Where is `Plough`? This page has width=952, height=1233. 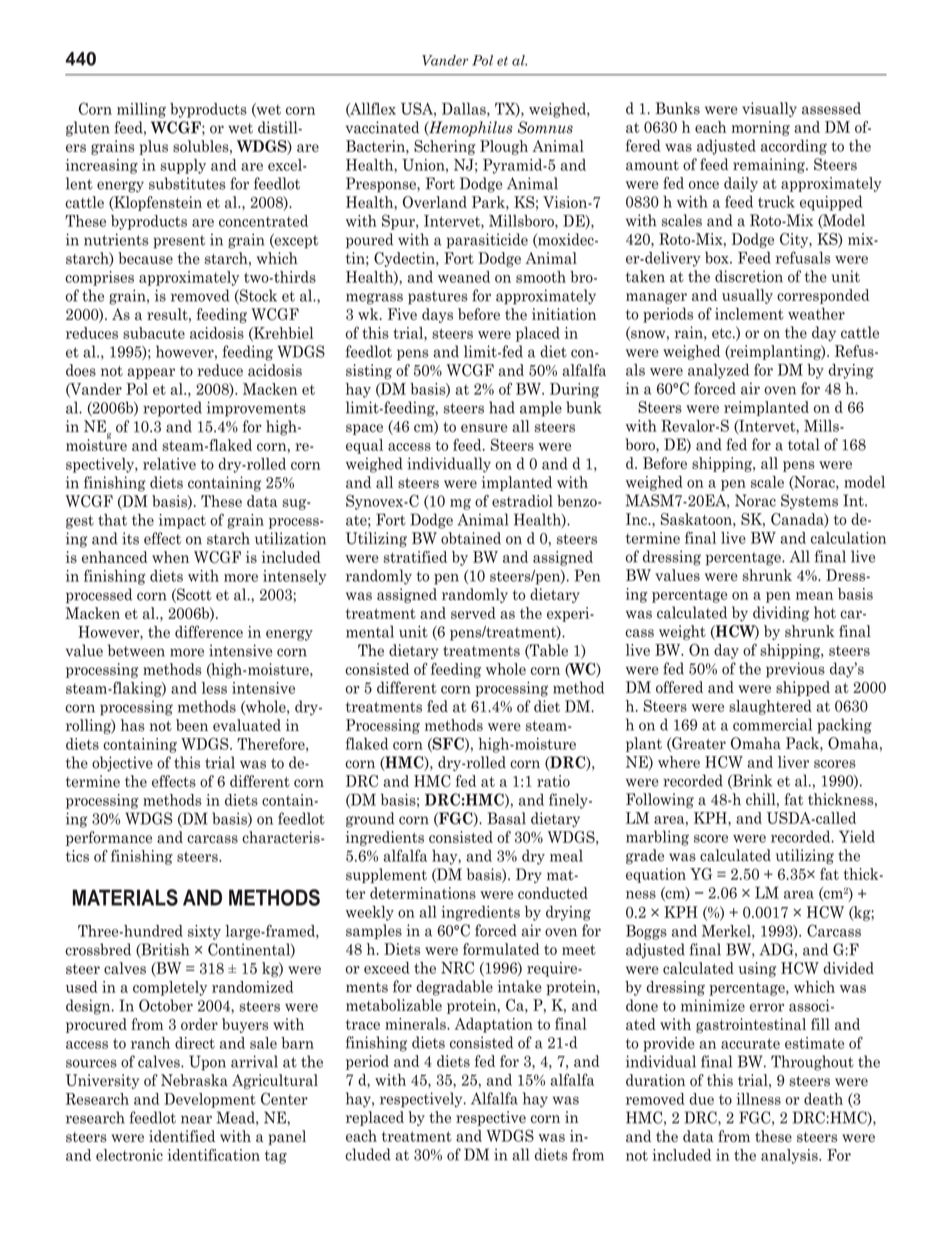 Plough is located at coordinates (504, 147).
